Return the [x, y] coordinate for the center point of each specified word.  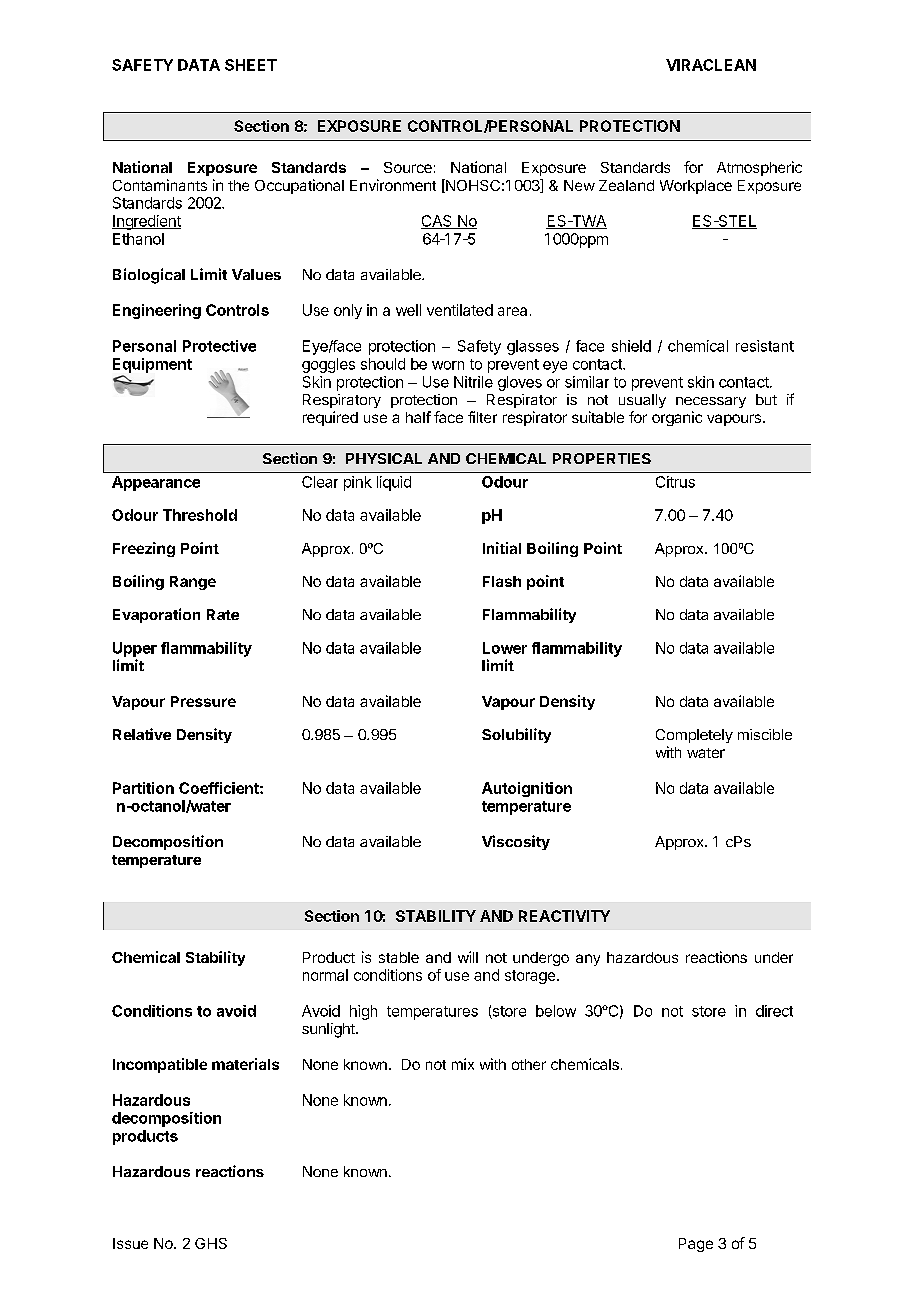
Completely [694, 736]
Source [408, 167]
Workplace [696, 187]
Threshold [200, 515]
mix [463, 1064]
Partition [143, 788]
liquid [394, 483]
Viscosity [516, 842]
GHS [211, 1243]
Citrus [675, 482]
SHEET [251, 65]
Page [696, 1245]
